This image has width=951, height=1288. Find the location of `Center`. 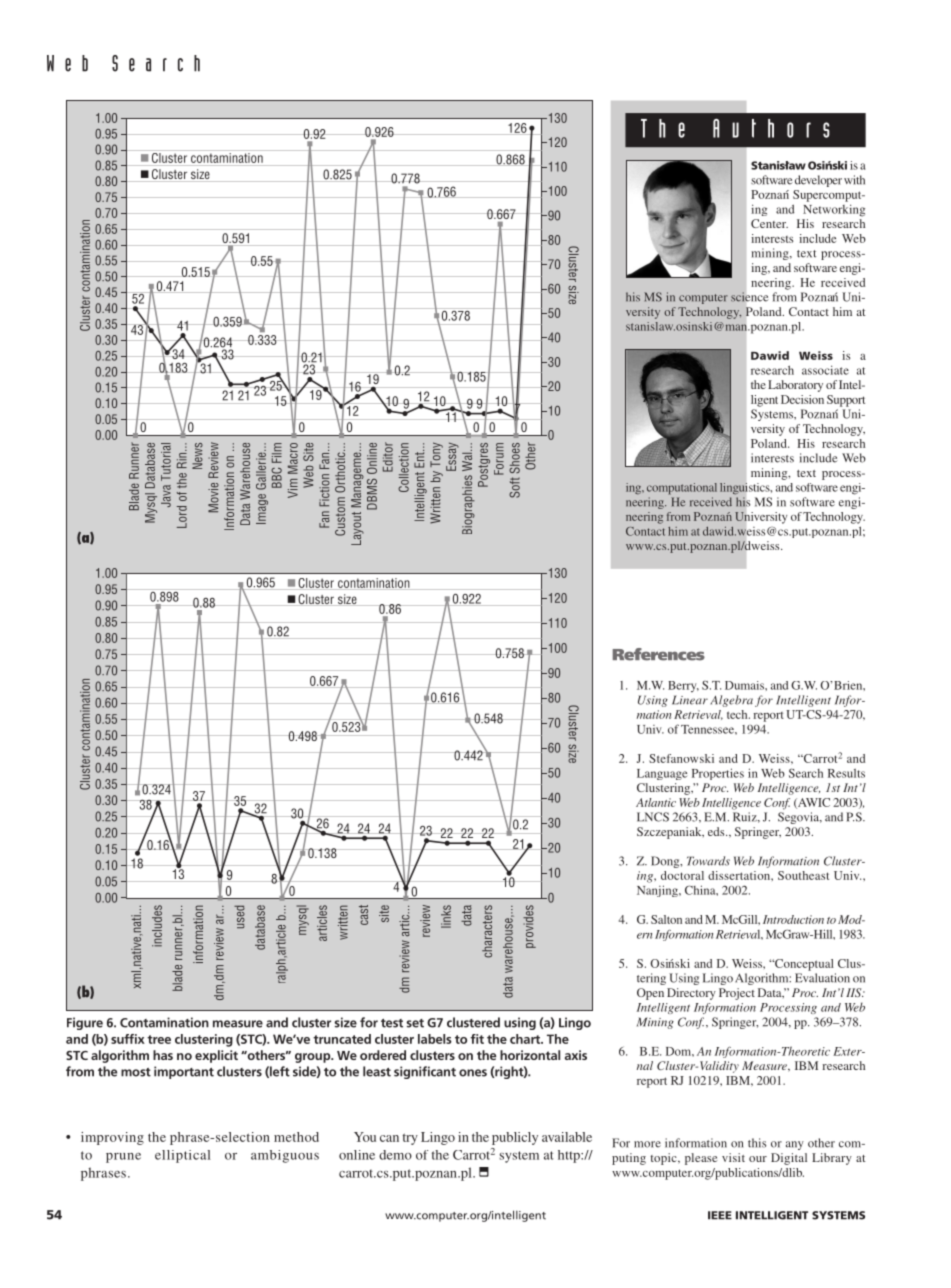

Center is located at coordinates (769, 223).
